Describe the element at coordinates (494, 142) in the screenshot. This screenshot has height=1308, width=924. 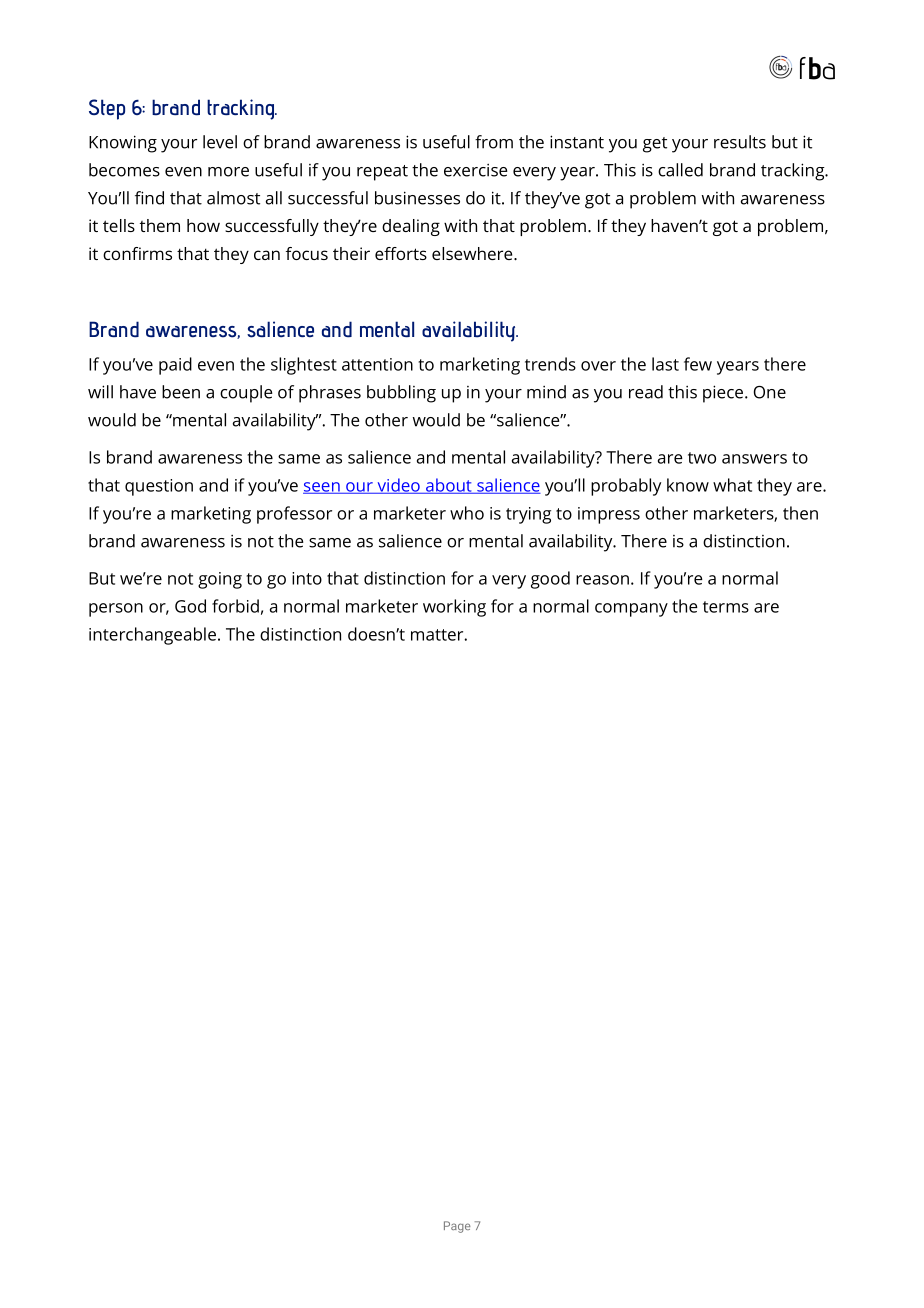
I see `from` at that location.
